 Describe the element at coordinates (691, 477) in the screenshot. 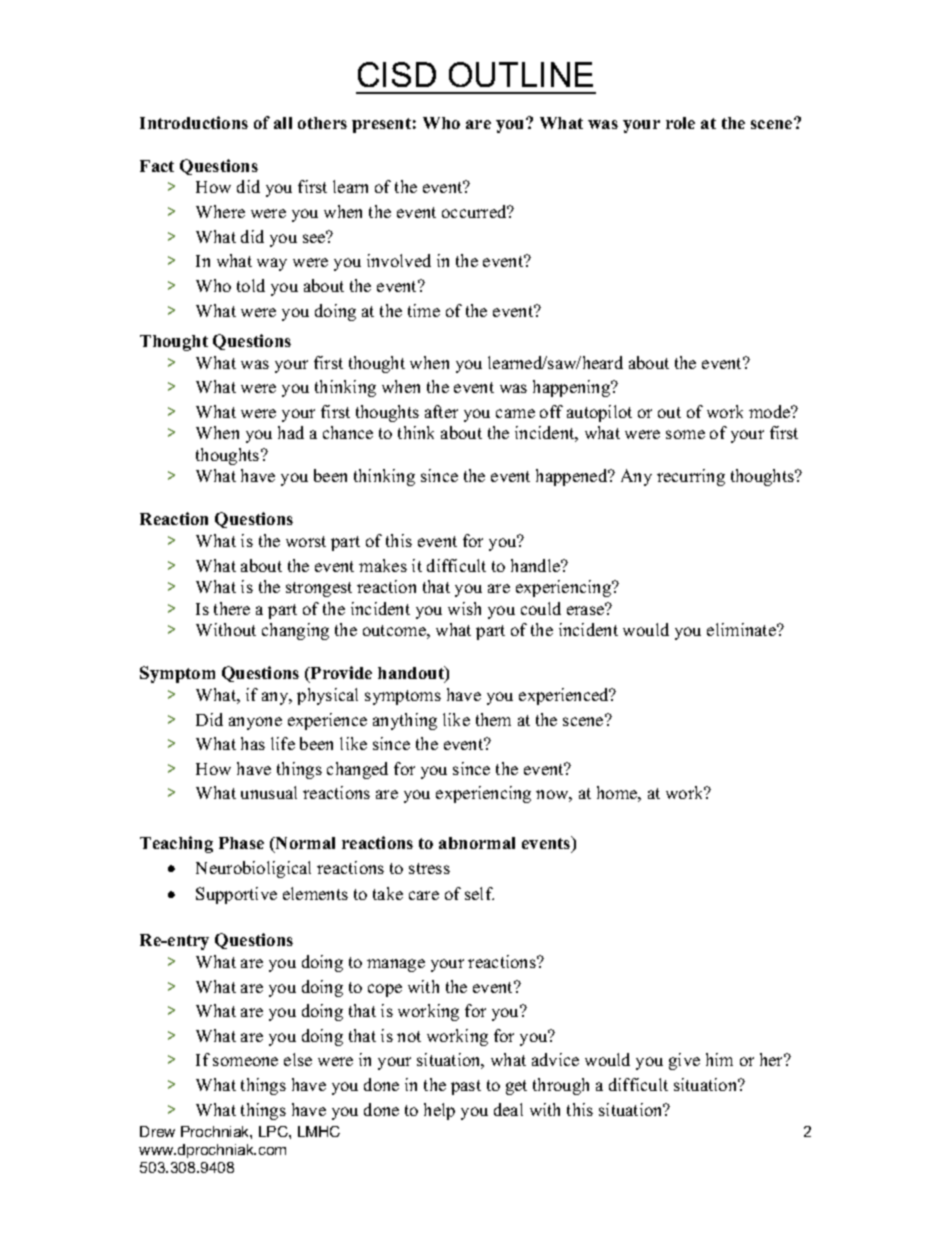

I see `recurring` at that location.
